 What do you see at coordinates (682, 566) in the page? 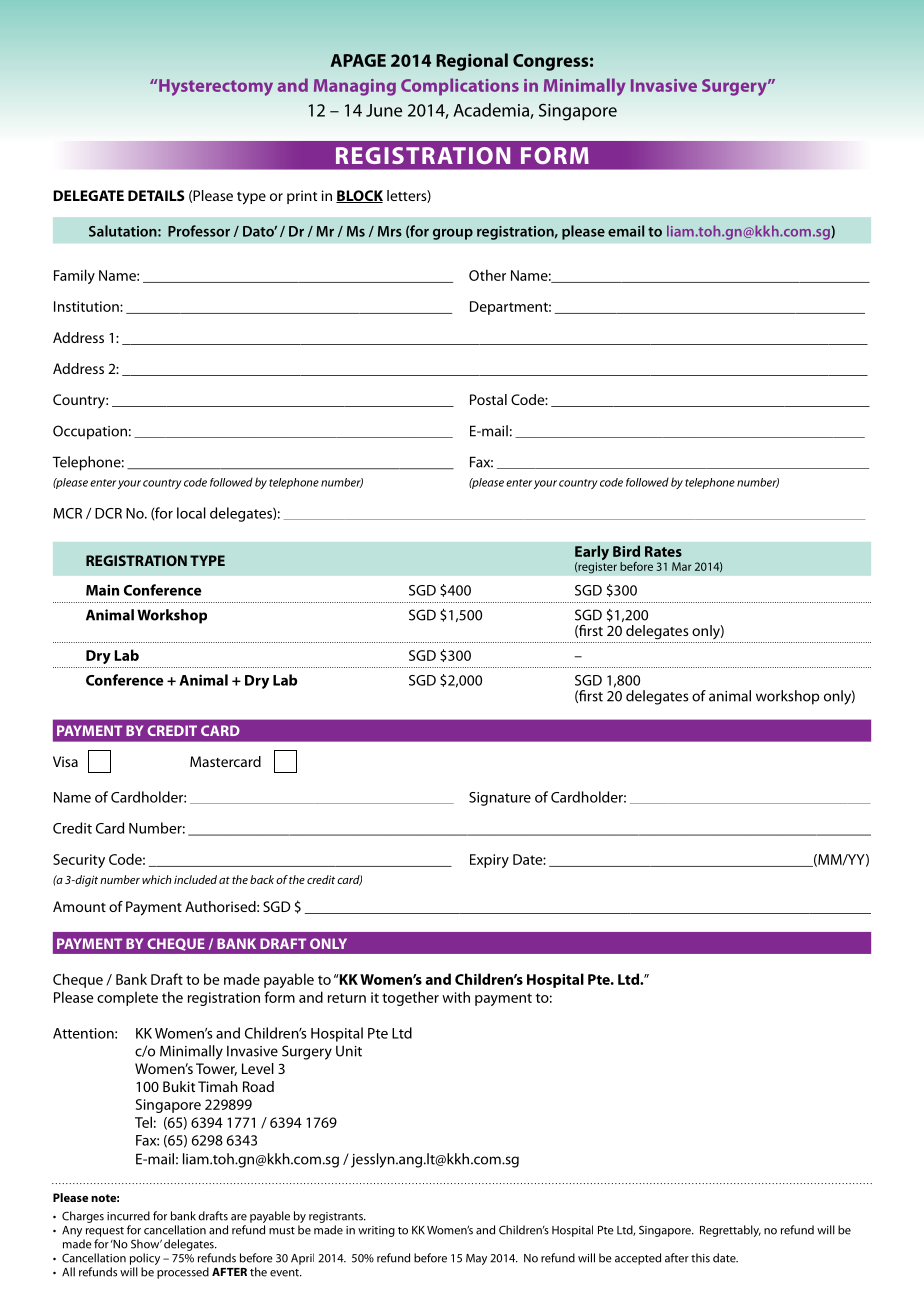
I see `Mar` at bounding box center [682, 566].
